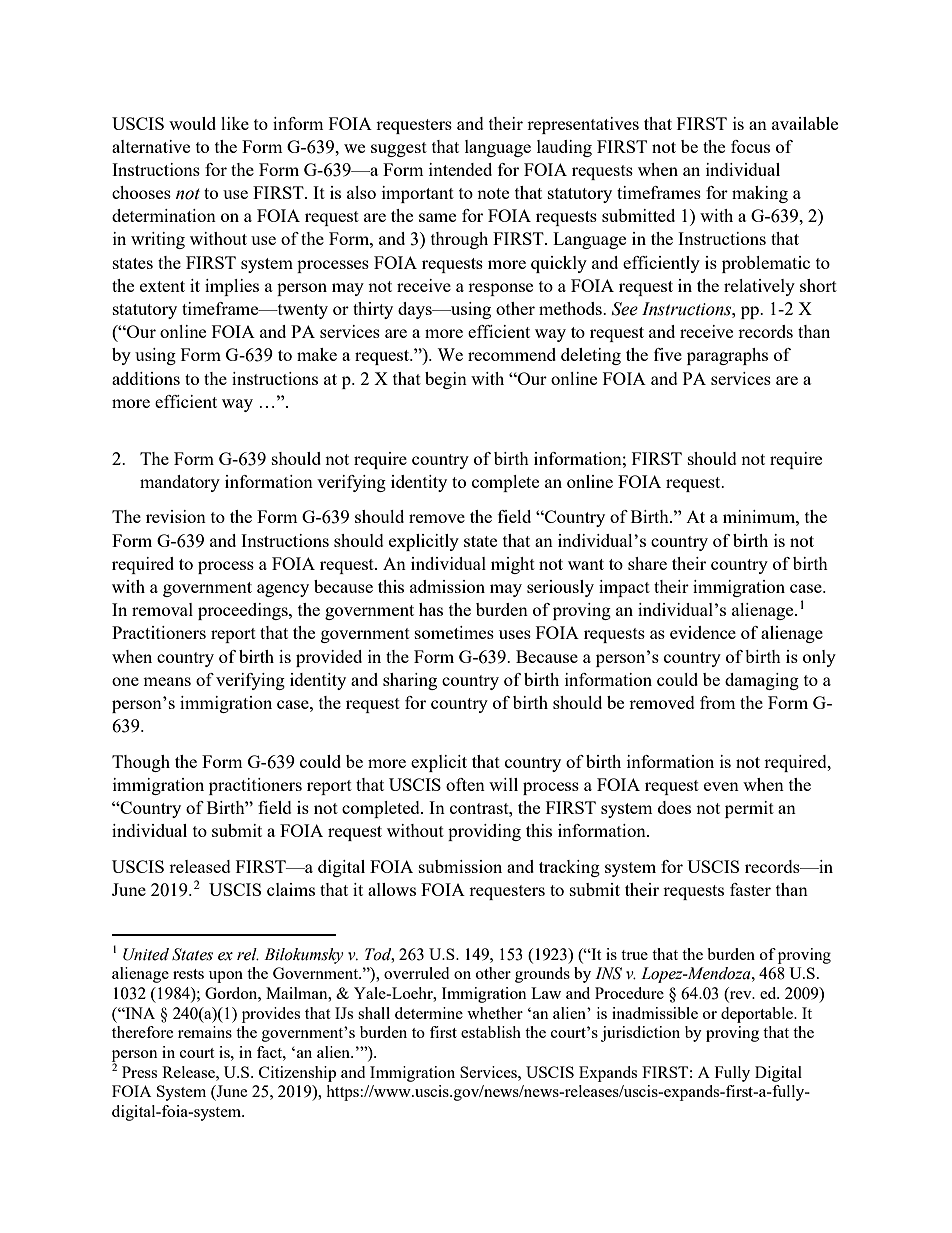 This screenshot has height=1233, width=952. I want to click on like, so click(235, 123).
